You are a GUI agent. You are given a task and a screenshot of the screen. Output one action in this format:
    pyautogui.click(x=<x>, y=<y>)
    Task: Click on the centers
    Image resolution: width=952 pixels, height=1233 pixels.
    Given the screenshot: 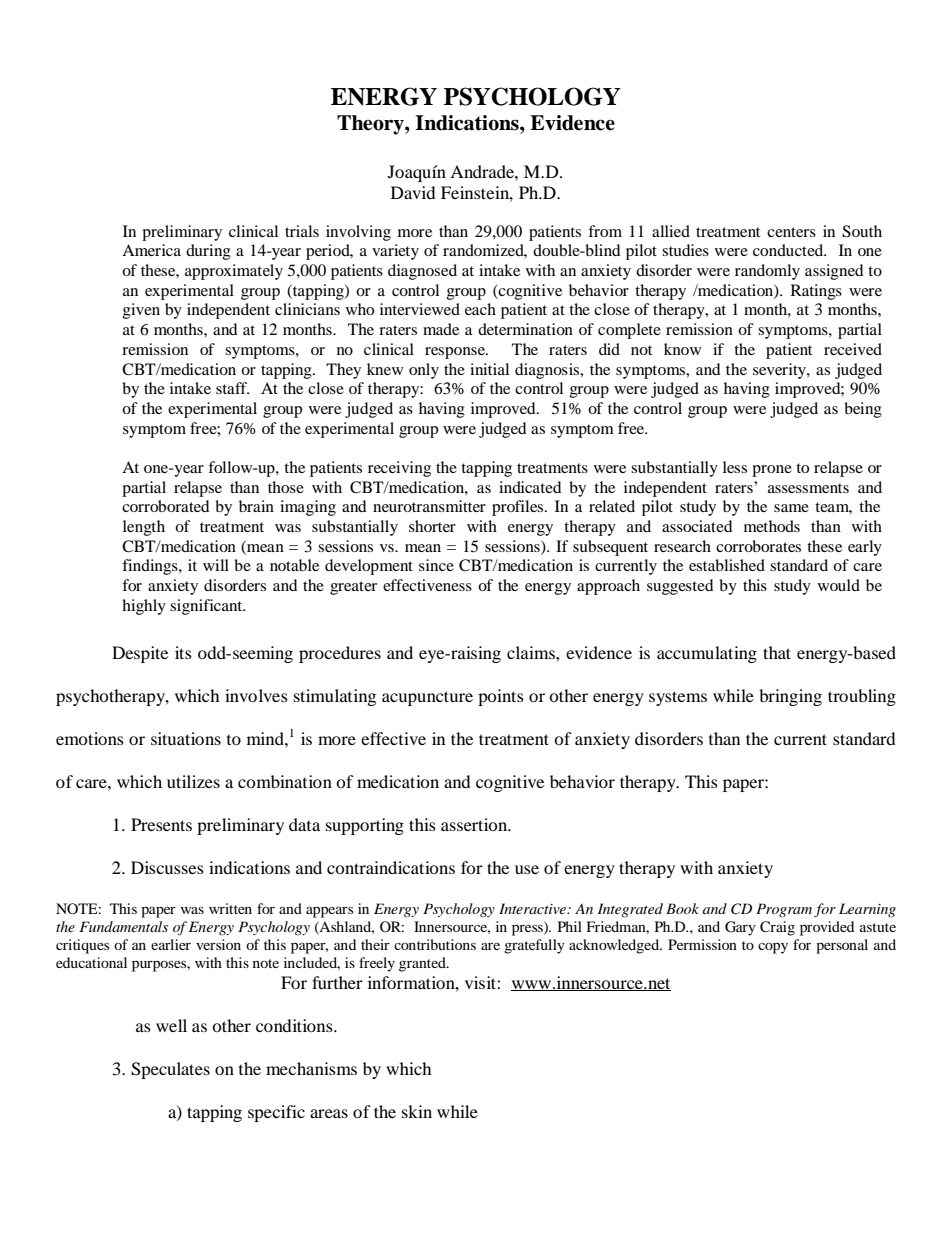 What is the action you would take?
    pyautogui.click(x=791, y=232)
